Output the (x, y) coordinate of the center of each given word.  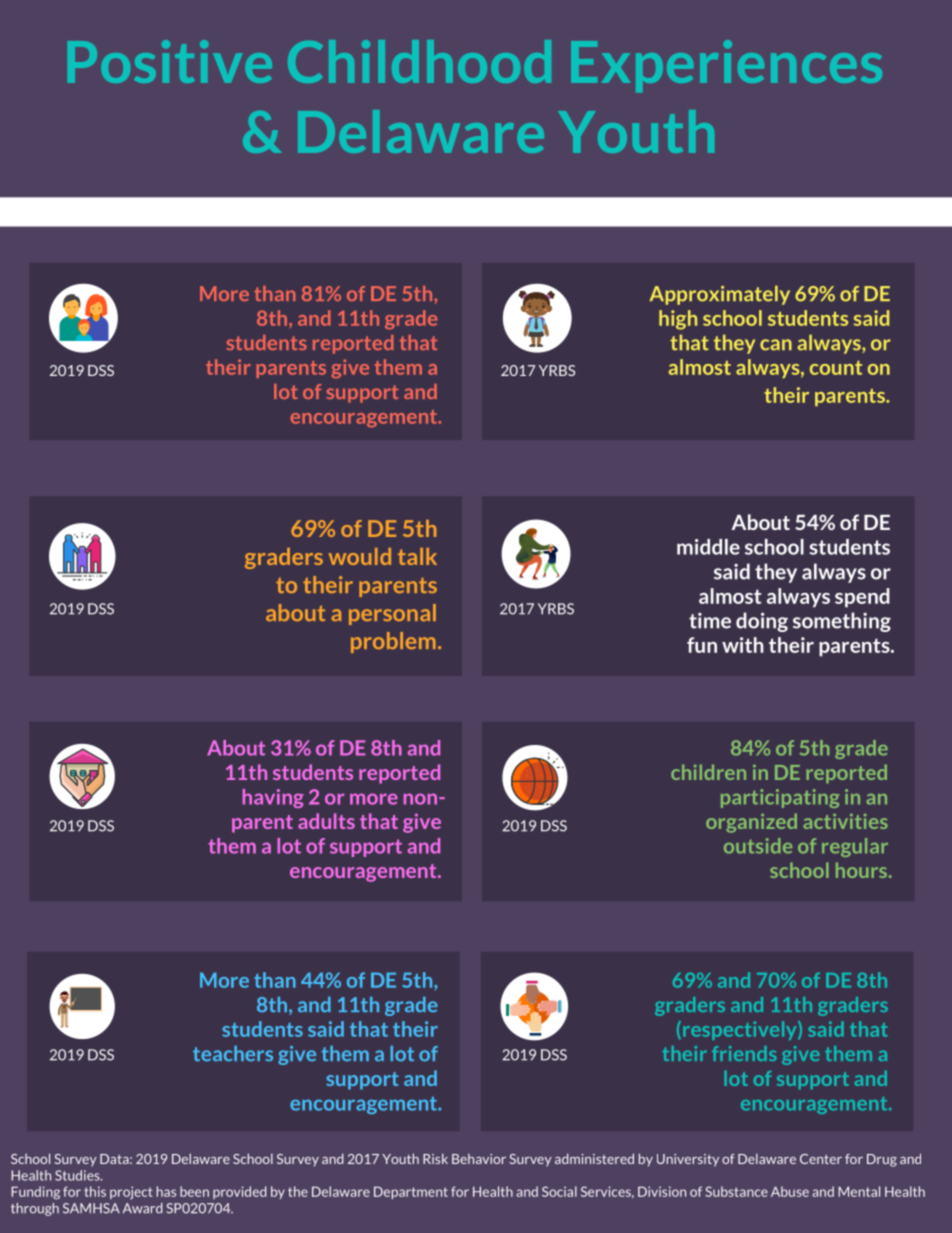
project (131, 1192)
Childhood (419, 61)
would (360, 556)
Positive (170, 61)
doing (762, 622)
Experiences (726, 66)
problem (393, 642)
